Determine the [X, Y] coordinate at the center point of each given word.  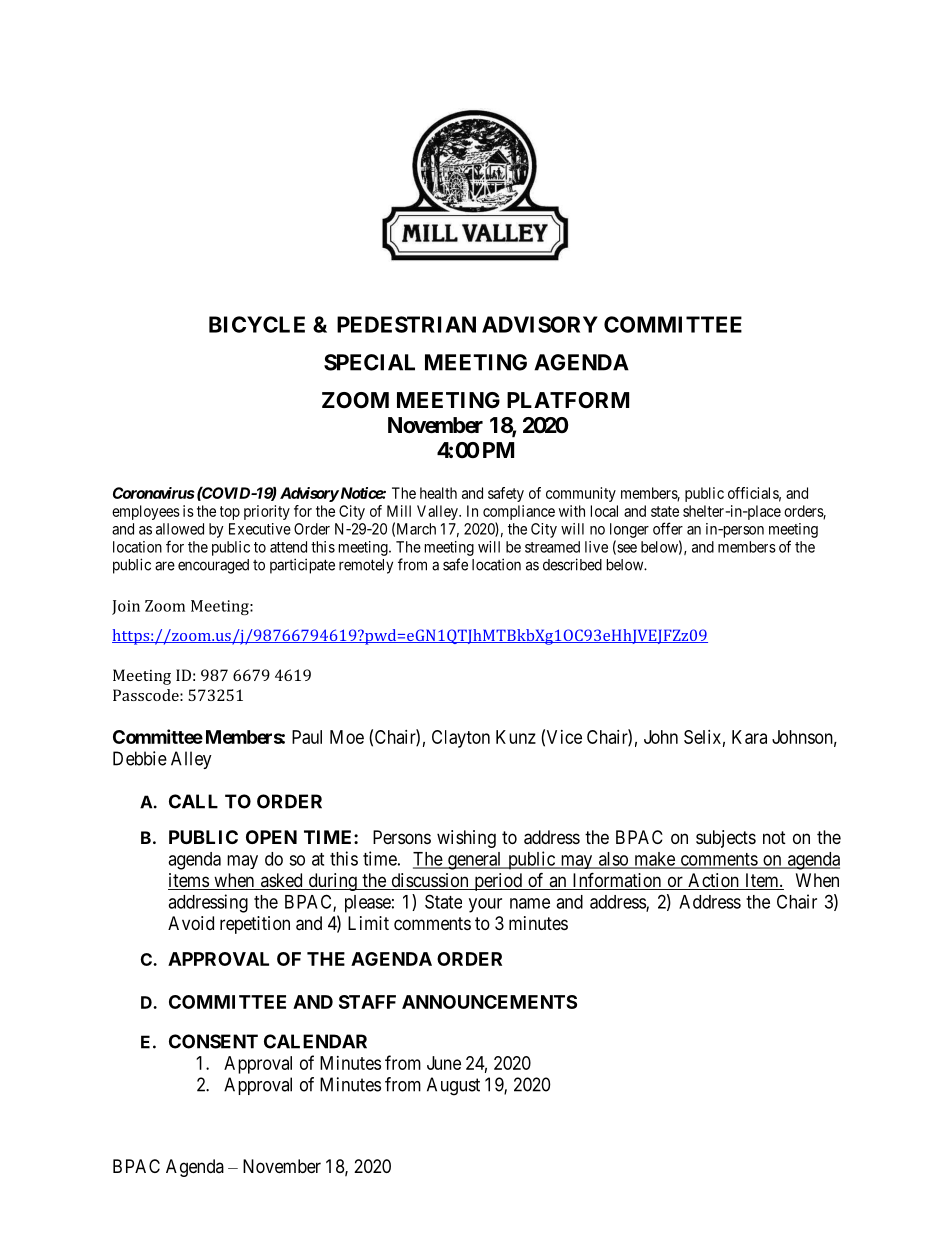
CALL [193, 801]
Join [126, 607]
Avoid [191, 923]
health [438, 493]
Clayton [461, 739]
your [485, 905]
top [230, 513]
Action [713, 881]
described [572, 564]
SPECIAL [369, 362]
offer [668, 528]
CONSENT [213, 1041]
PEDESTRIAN [406, 324]
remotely [366, 566]
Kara [749, 737]
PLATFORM [568, 400]
